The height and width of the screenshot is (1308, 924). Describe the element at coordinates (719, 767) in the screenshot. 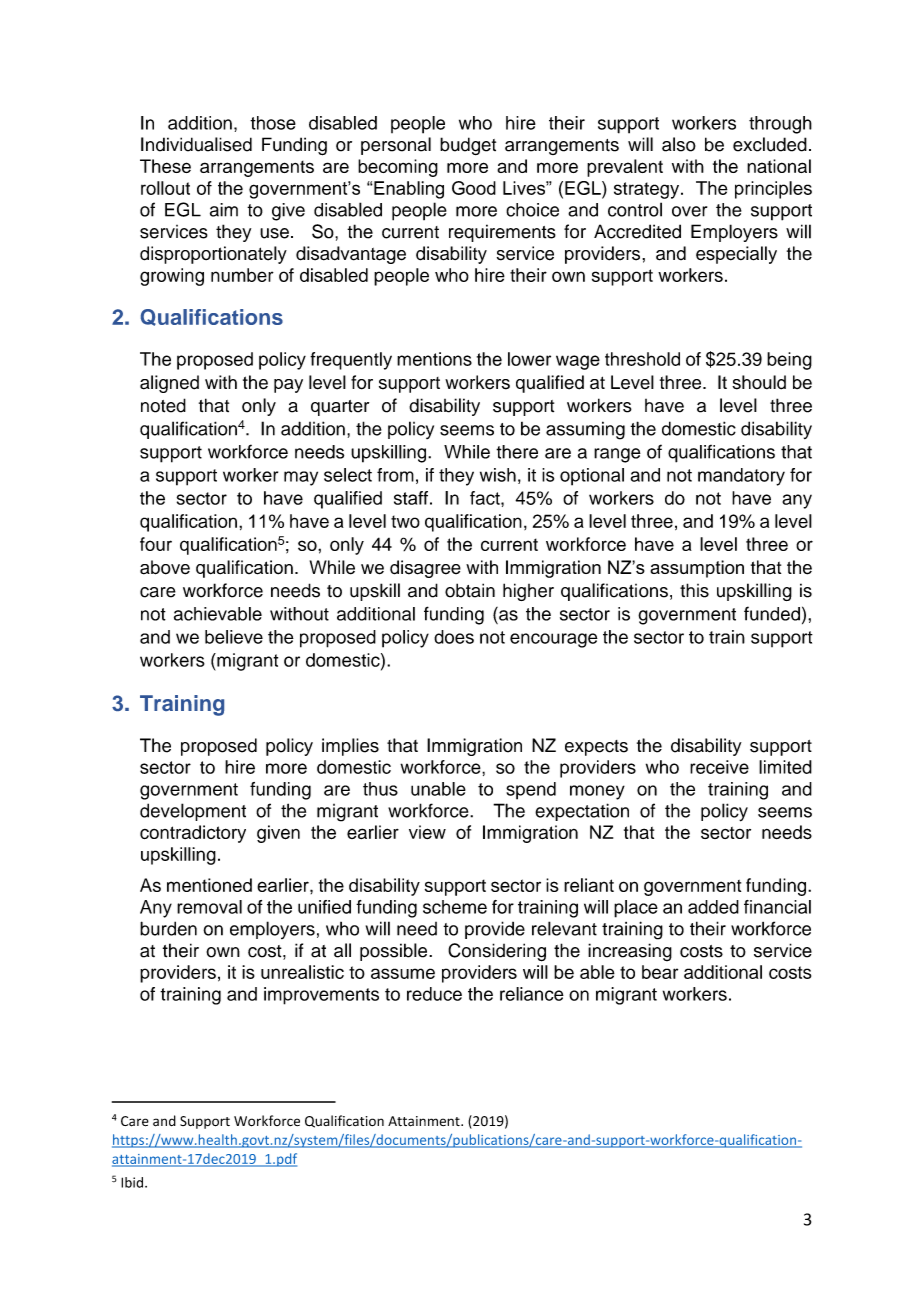

I see `receive` at that location.
